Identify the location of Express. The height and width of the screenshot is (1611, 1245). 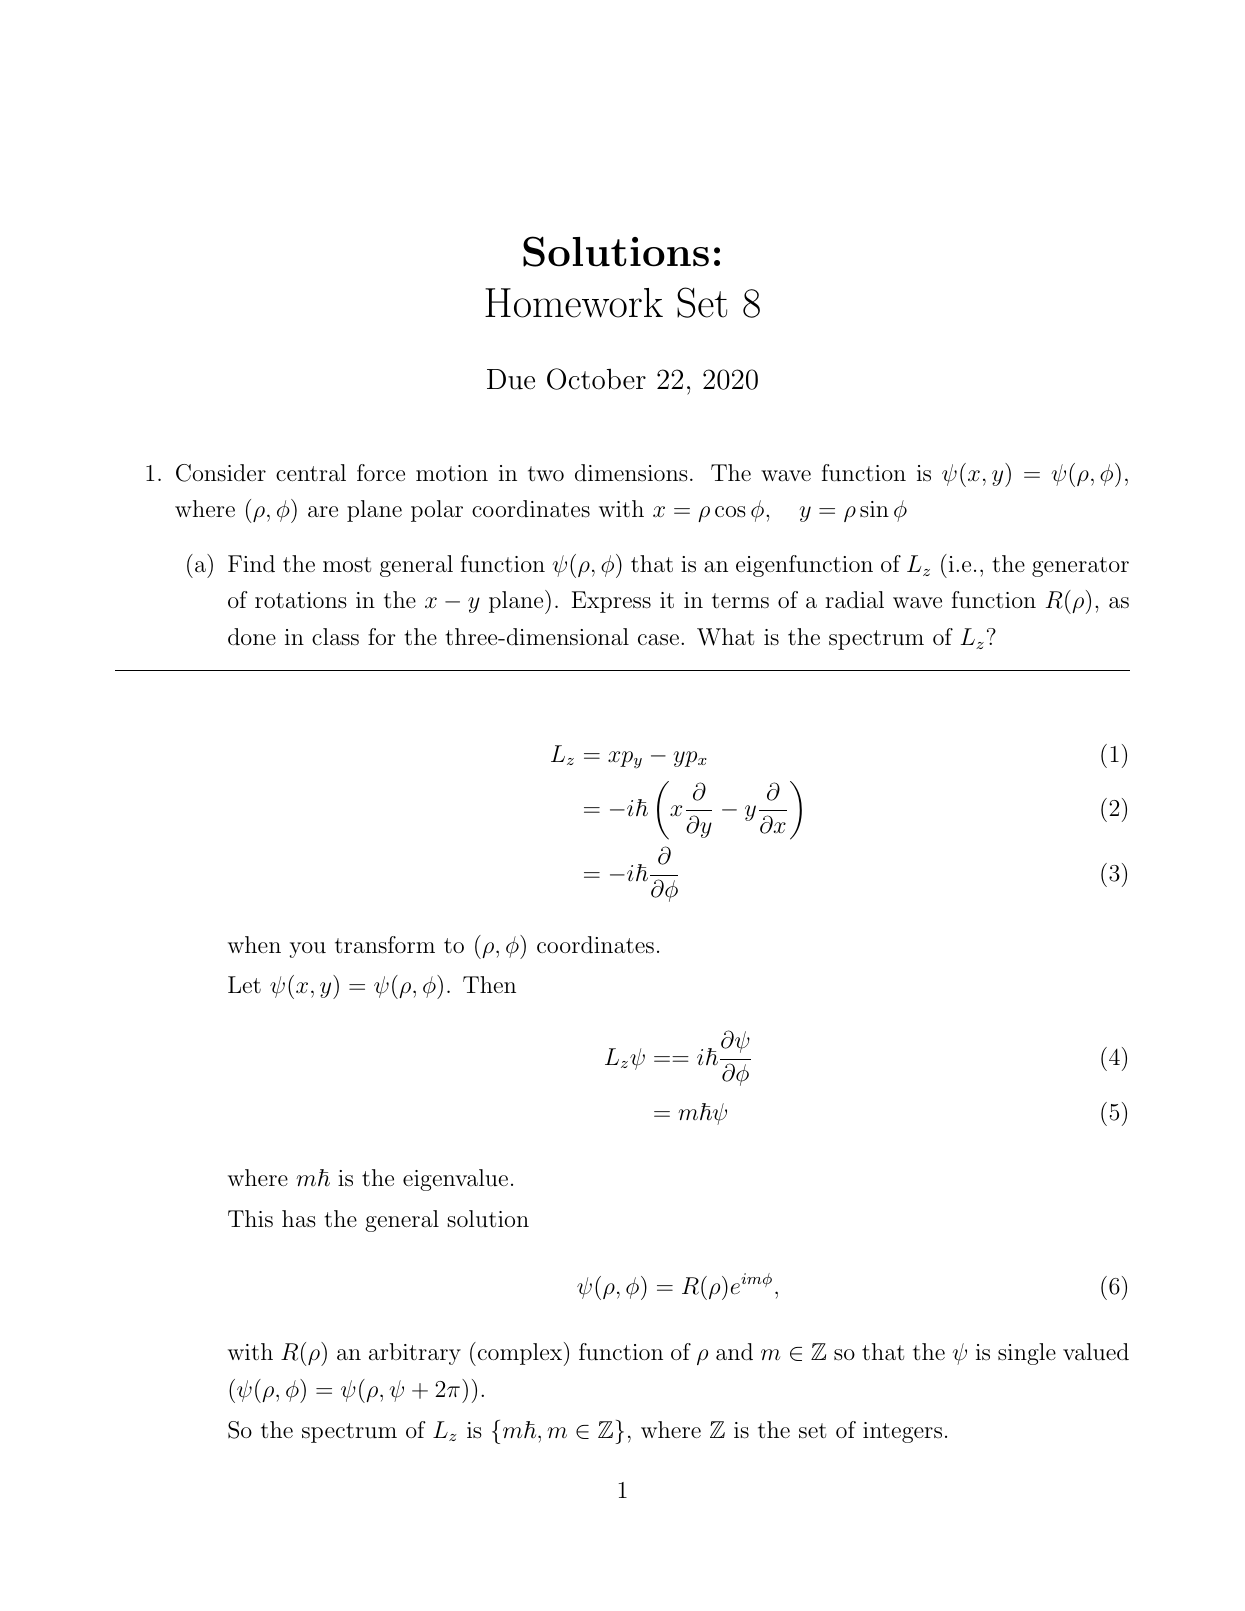
(611, 602).
